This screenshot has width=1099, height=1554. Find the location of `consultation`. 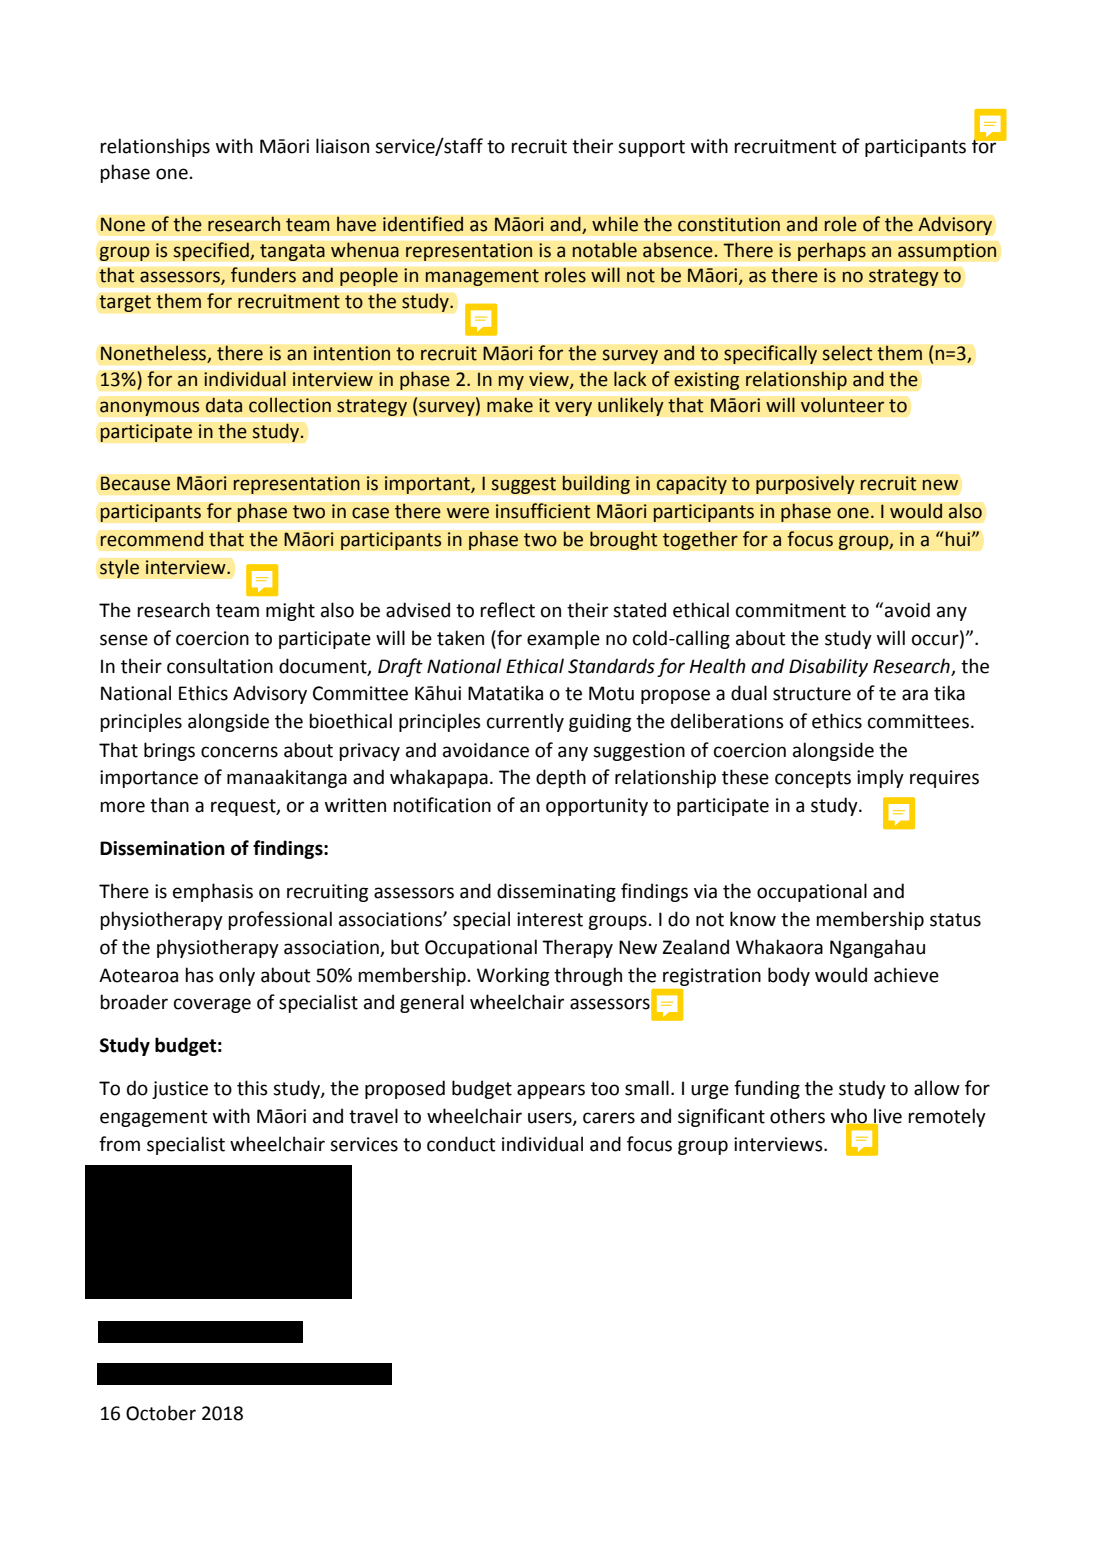

consultation is located at coordinates (220, 666).
